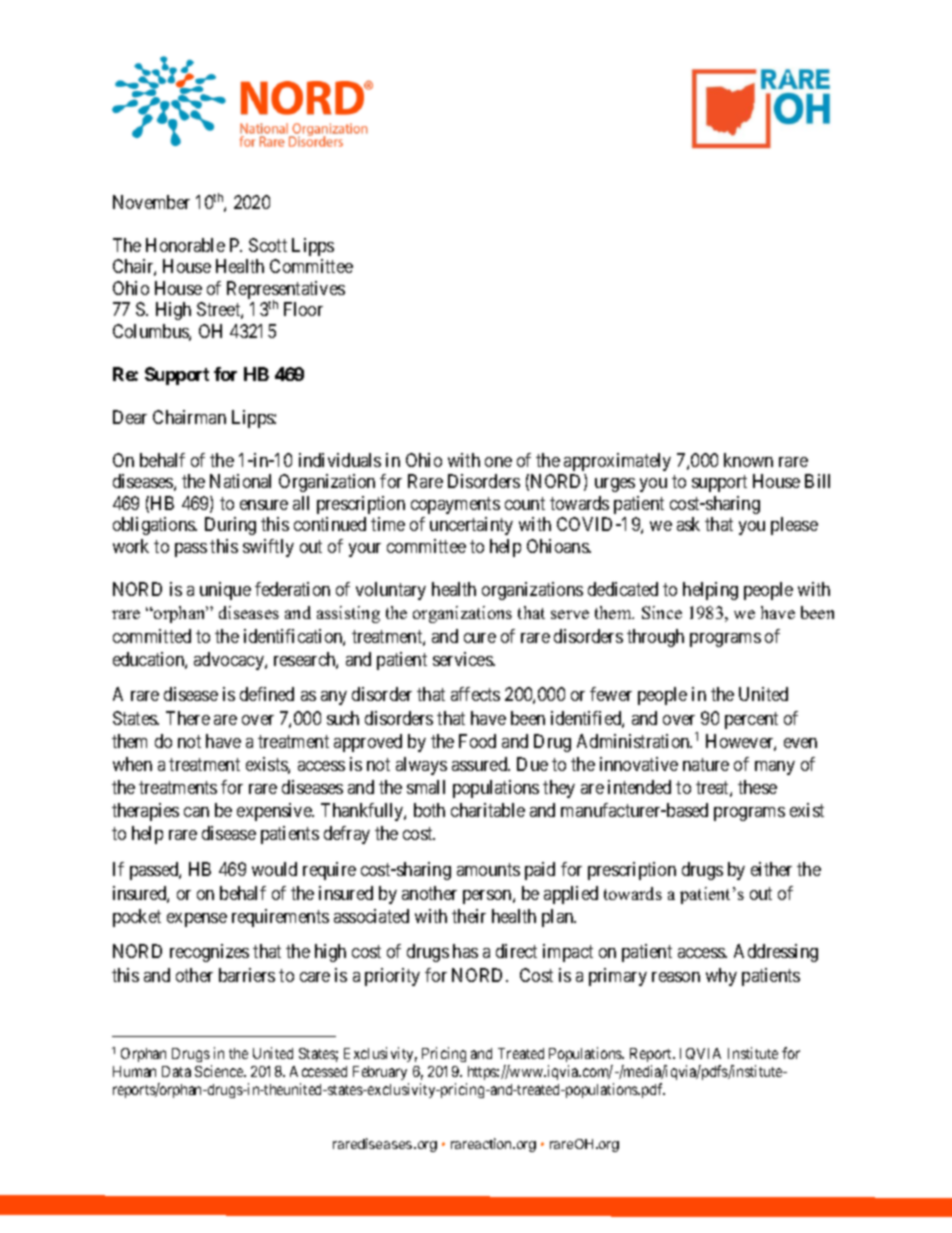  I want to click on advocacy, so click(230, 661).
